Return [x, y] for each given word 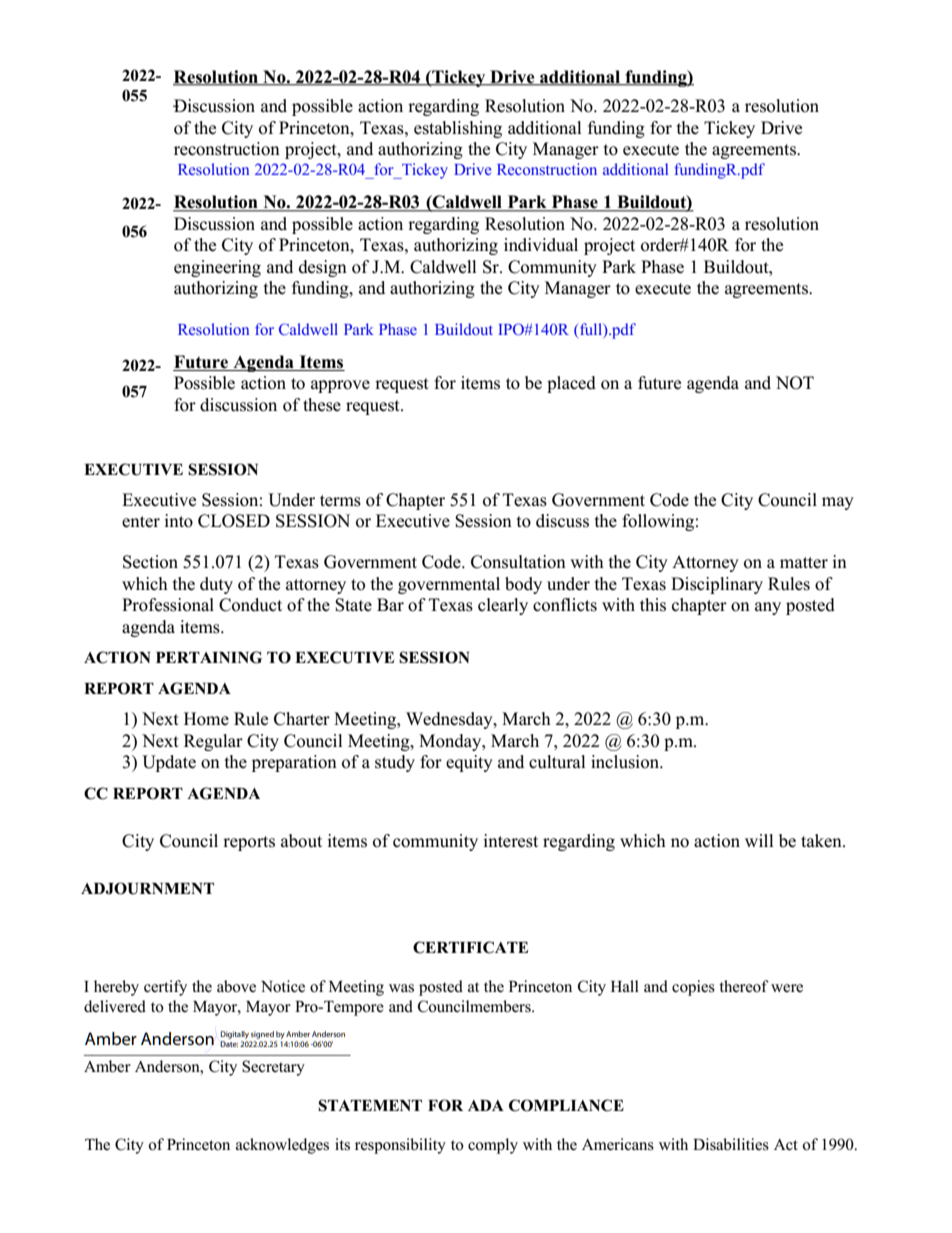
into [179, 521]
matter [804, 563]
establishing [458, 129]
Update [169, 763]
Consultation [518, 562]
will [759, 840]
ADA [486, 1105]
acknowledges [282, 1146]
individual [541, 245]
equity [469, 763]
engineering [217, 268]
